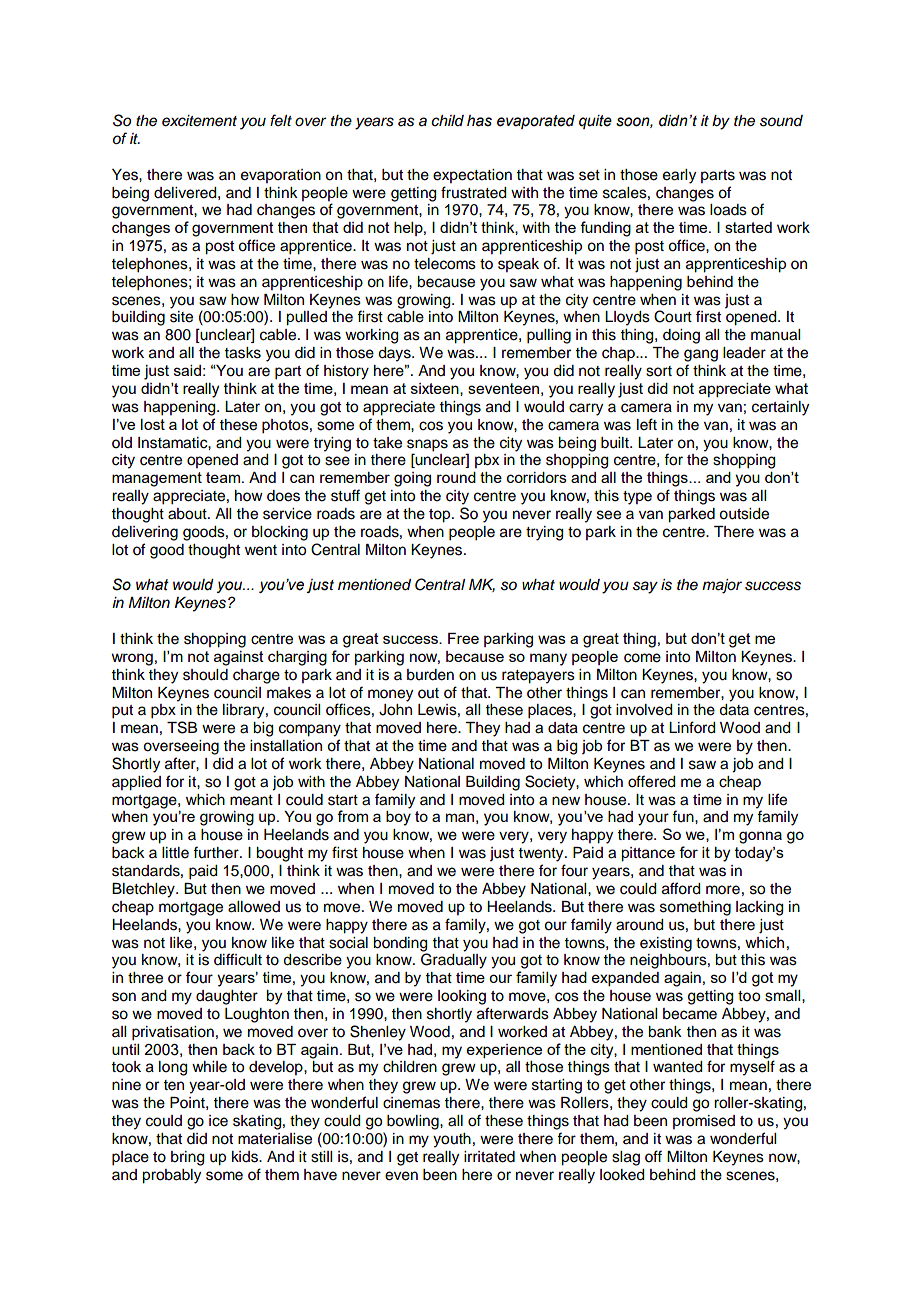 The image size is (924, 1307). Describe the element at coordinates (472, 176) in the screenshot. I see `expectation` at that location.
